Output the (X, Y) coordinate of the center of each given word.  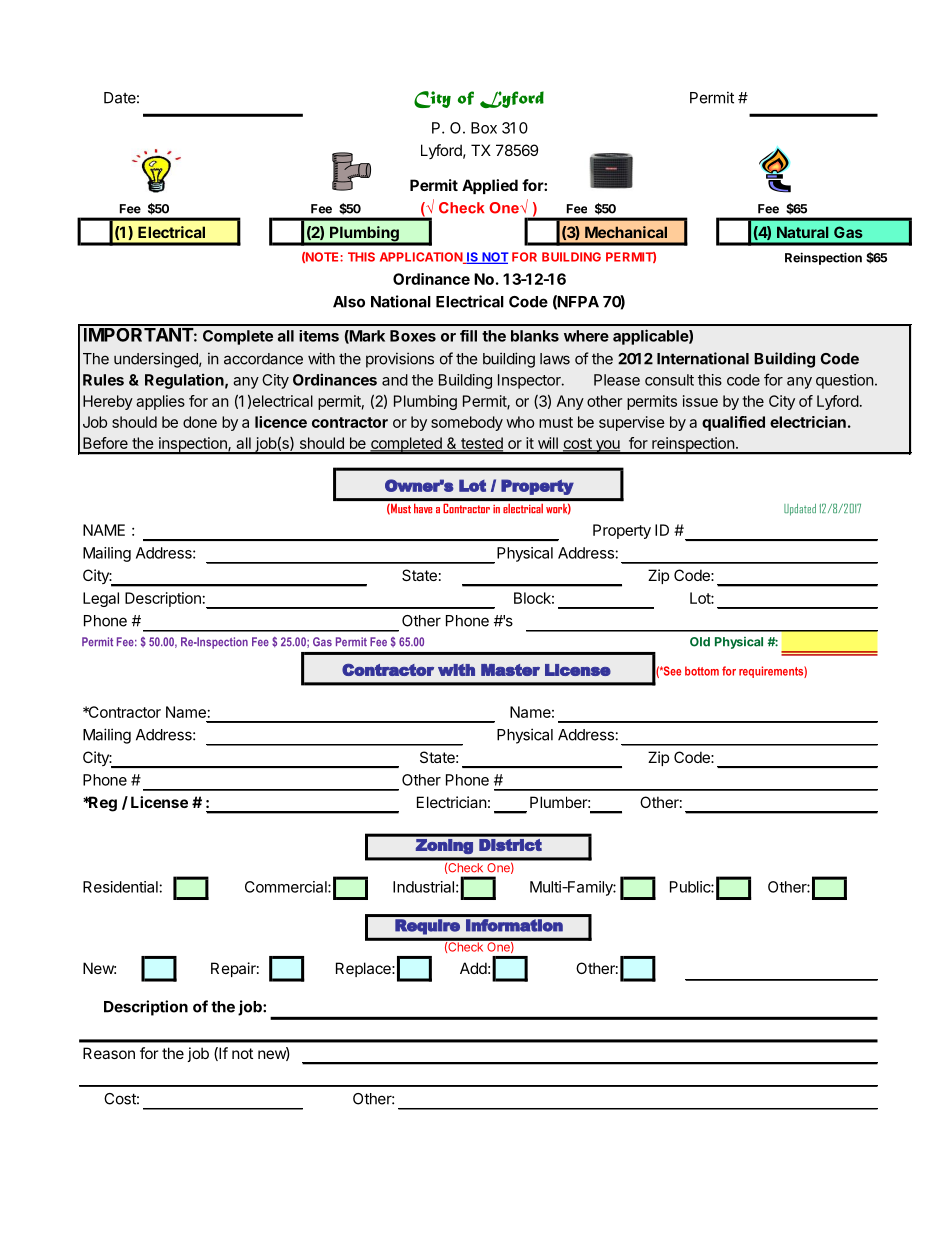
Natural (802, 232)
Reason (109, 1053)
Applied (490, 186)
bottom (702, 671)
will (548, 443)
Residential (120, 887)
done (200, 422)
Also (349, 302)
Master (510, 670)
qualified (733, 423)
